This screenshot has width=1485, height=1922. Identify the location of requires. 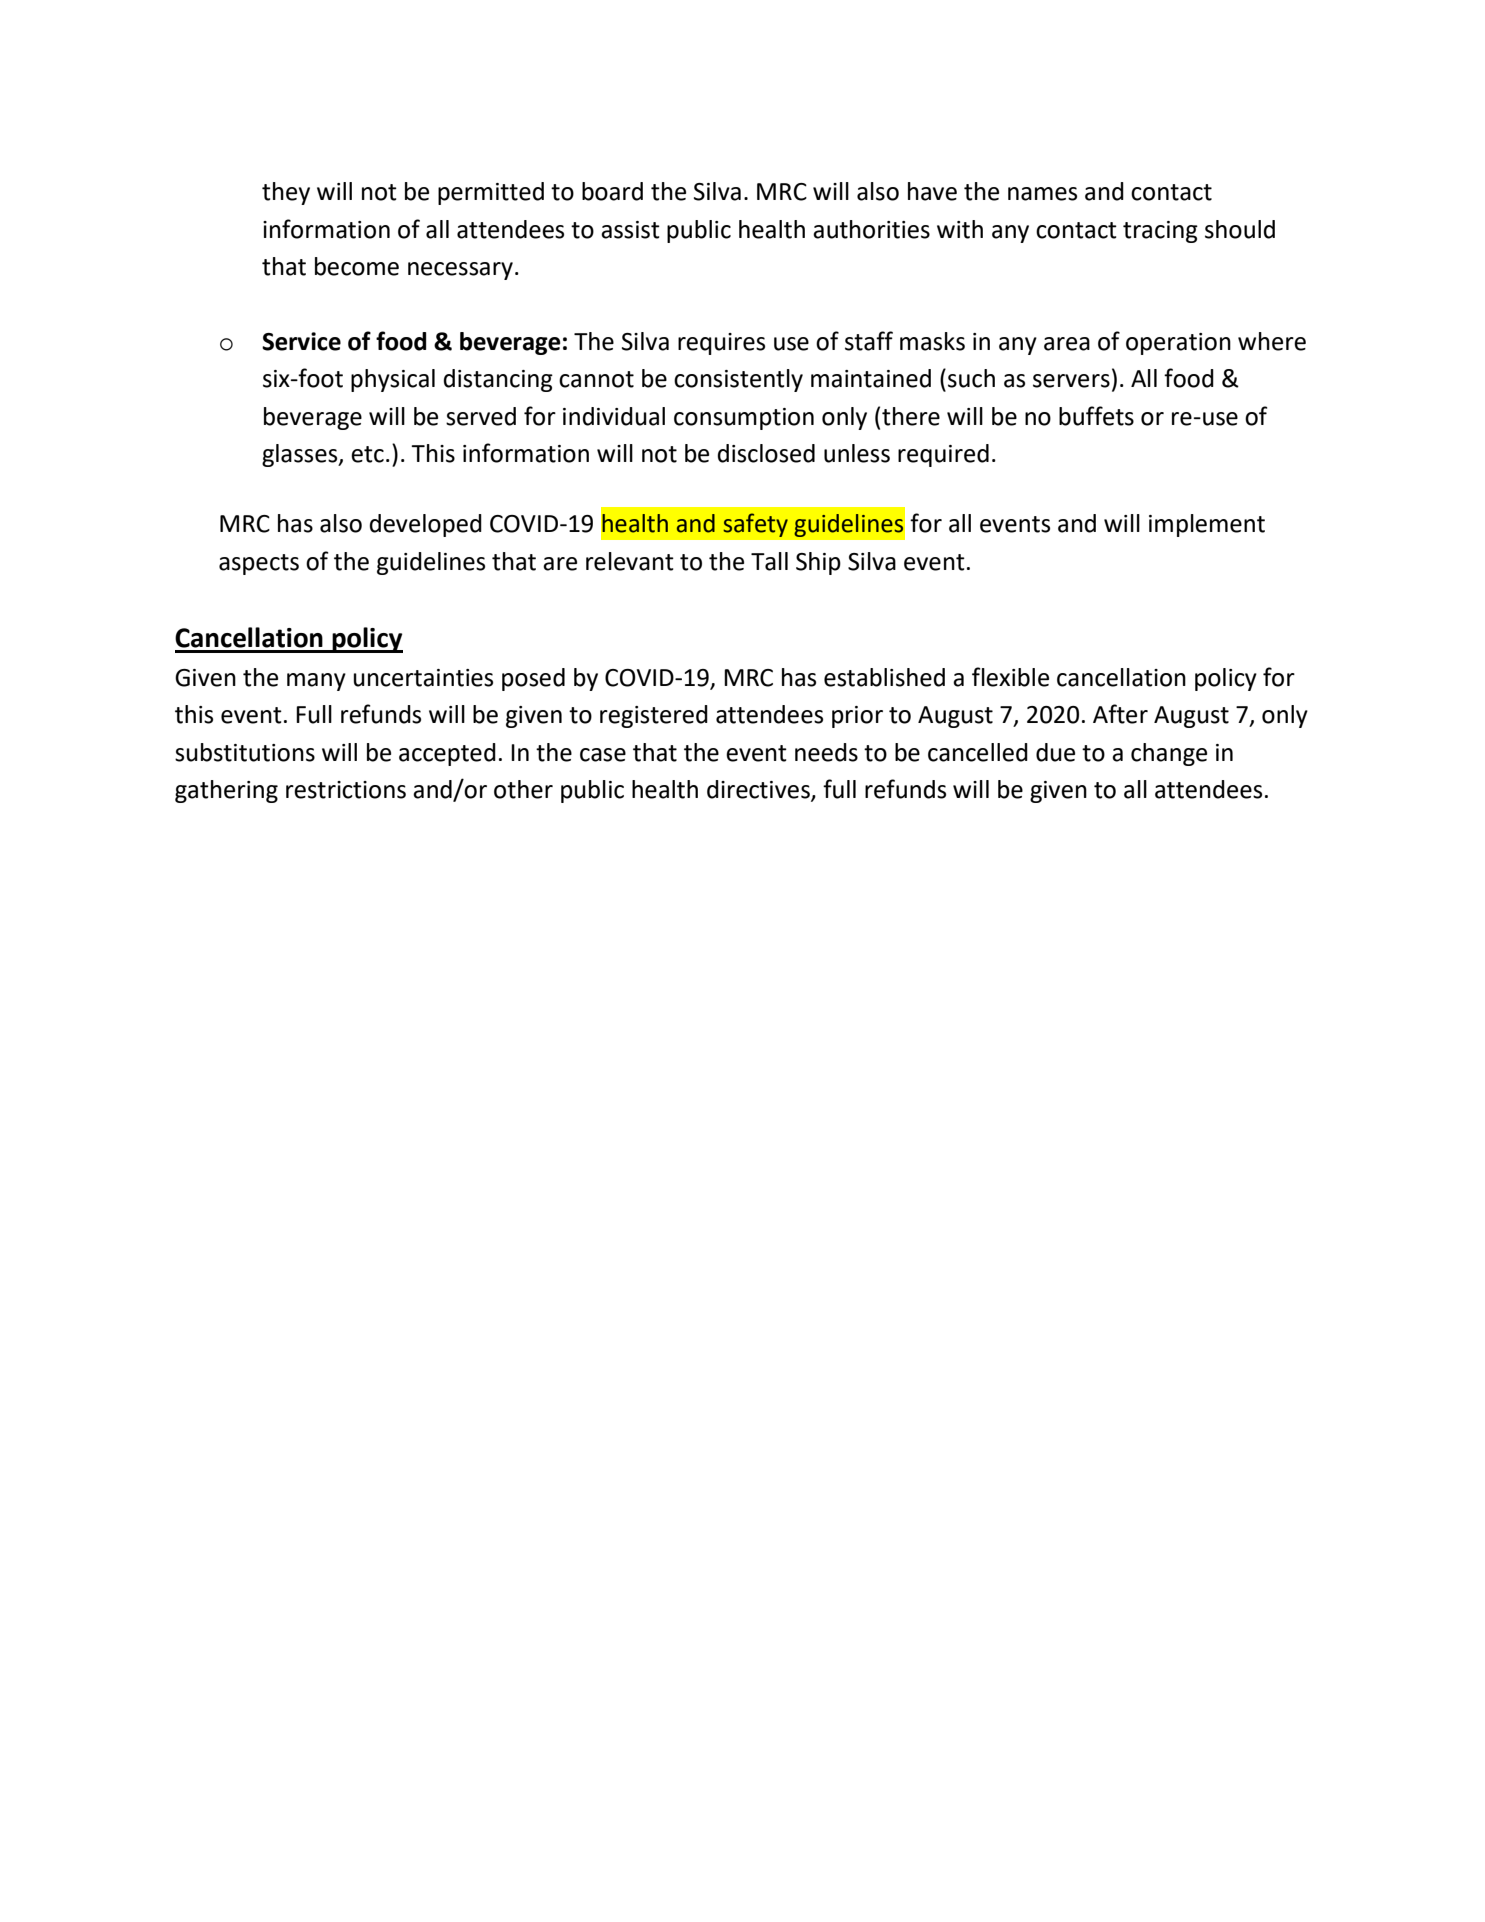
(721, 344).
